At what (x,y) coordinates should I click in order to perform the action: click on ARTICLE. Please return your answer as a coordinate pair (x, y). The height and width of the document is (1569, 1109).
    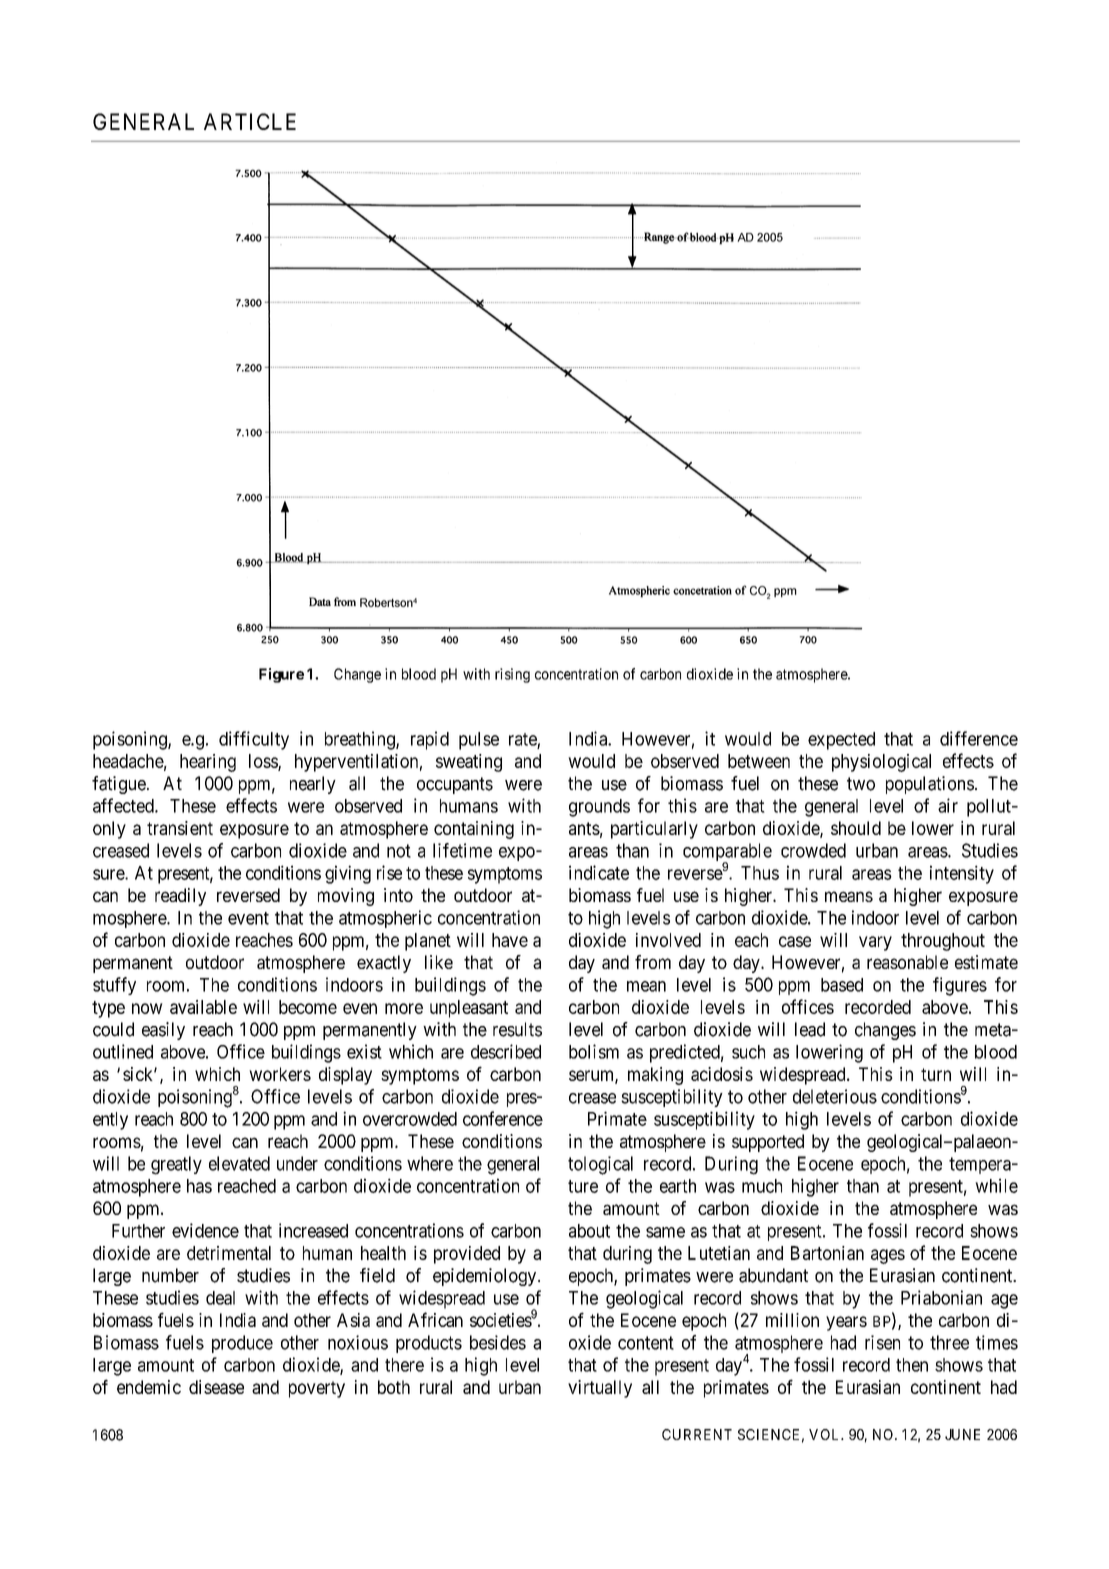
    Looking at the image, I should click on (250, 121).
